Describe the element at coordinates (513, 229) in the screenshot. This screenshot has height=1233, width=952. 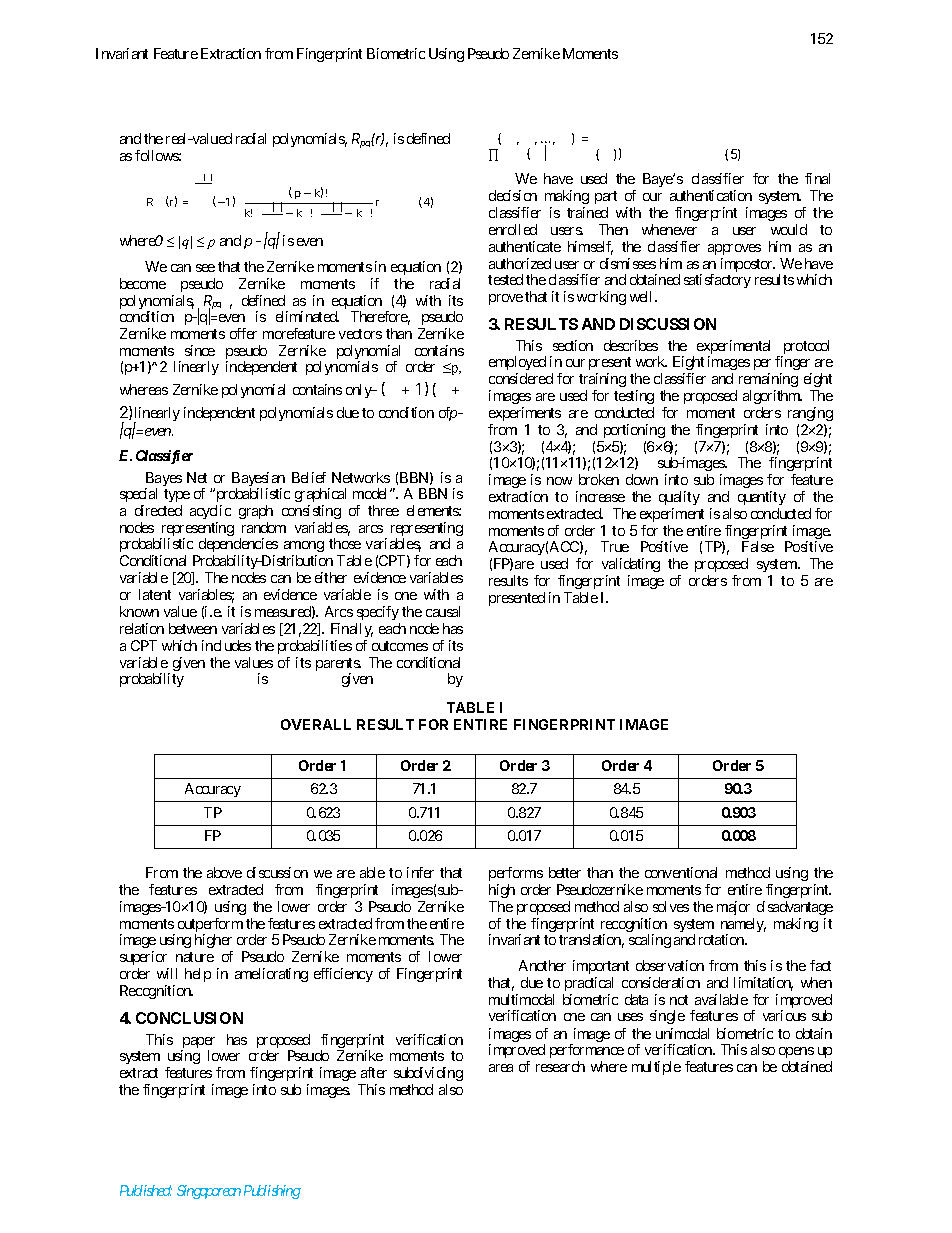
I see `enrolled` at that location.
